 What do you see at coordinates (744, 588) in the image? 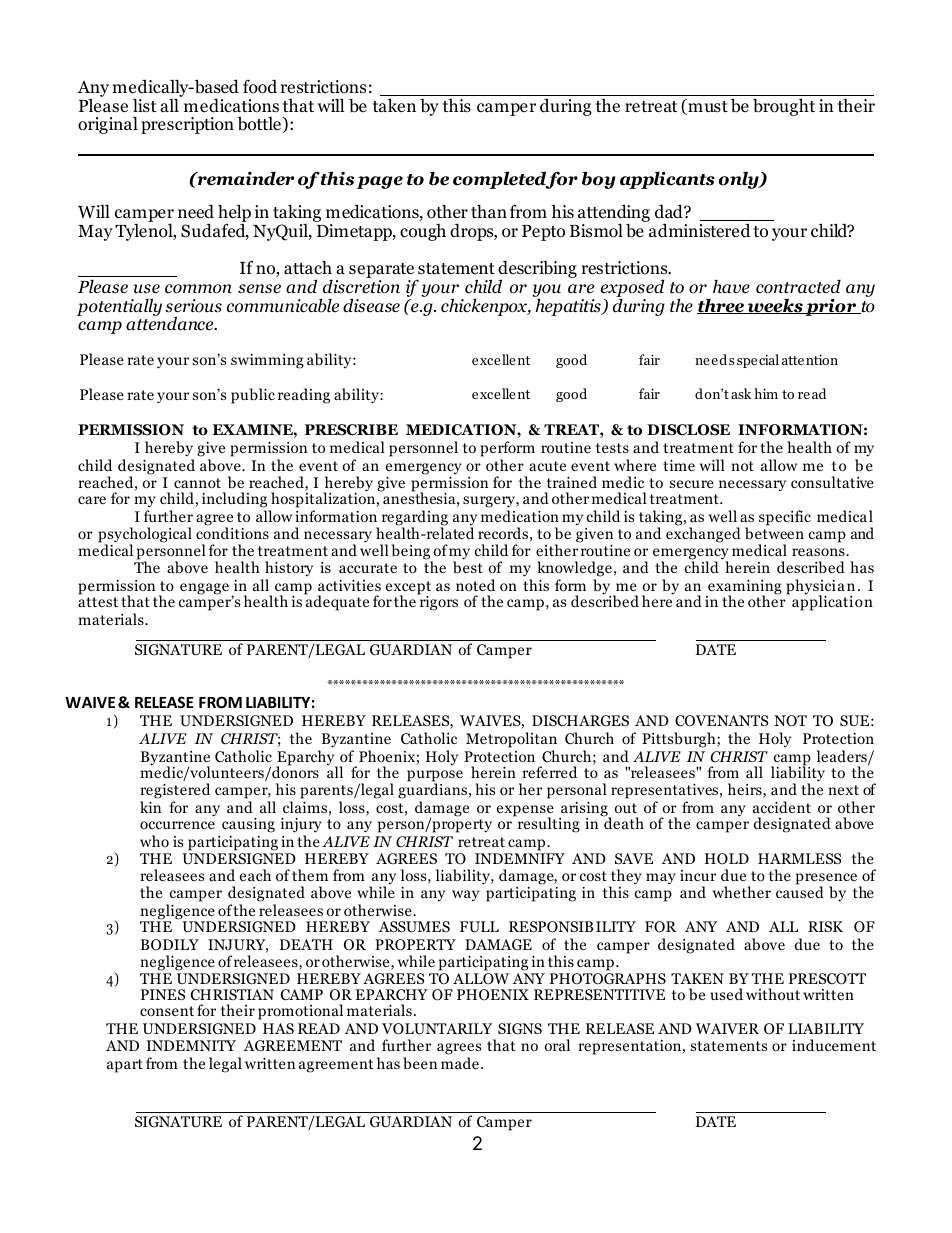
I see `examining` at bounding box center [744, 588].
